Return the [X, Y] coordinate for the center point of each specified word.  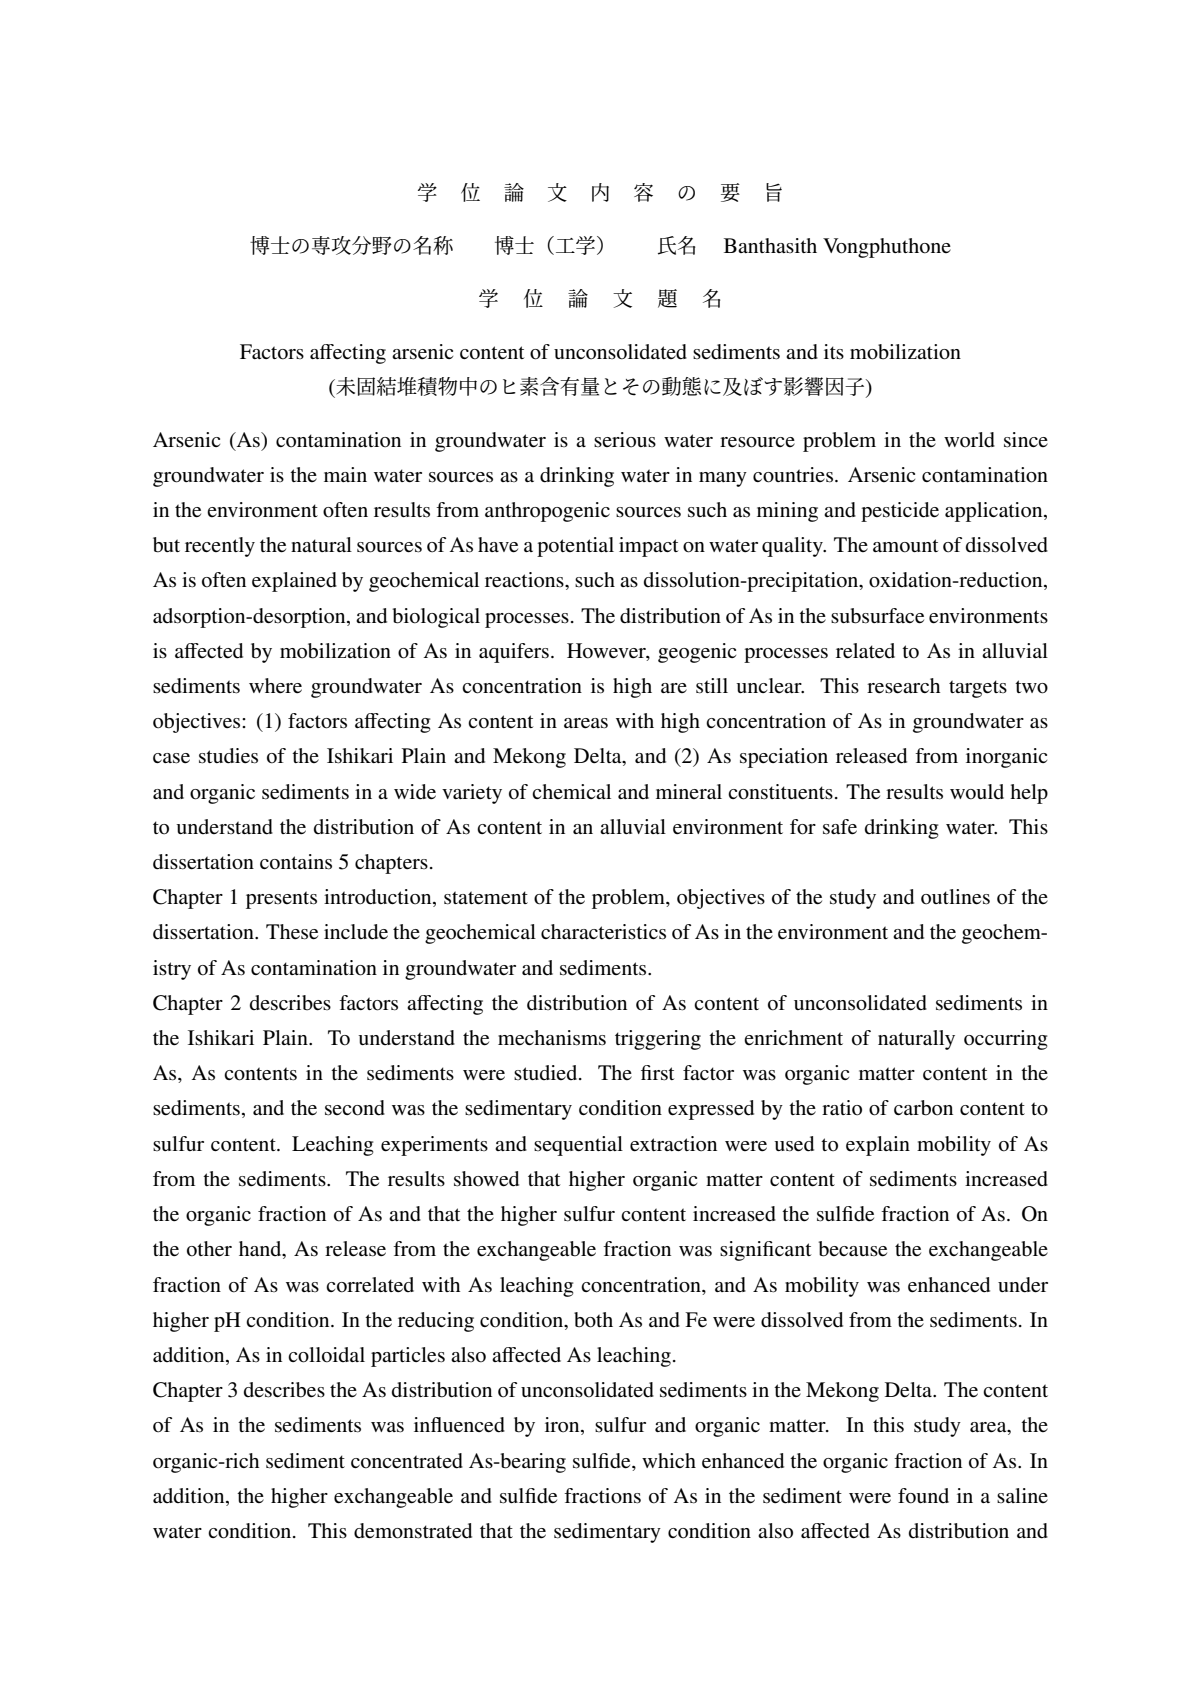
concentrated [407, 1461]
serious [625, 440]
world [969, 440]
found [923, 1496]
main [345, 474]
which [669, 1460]
